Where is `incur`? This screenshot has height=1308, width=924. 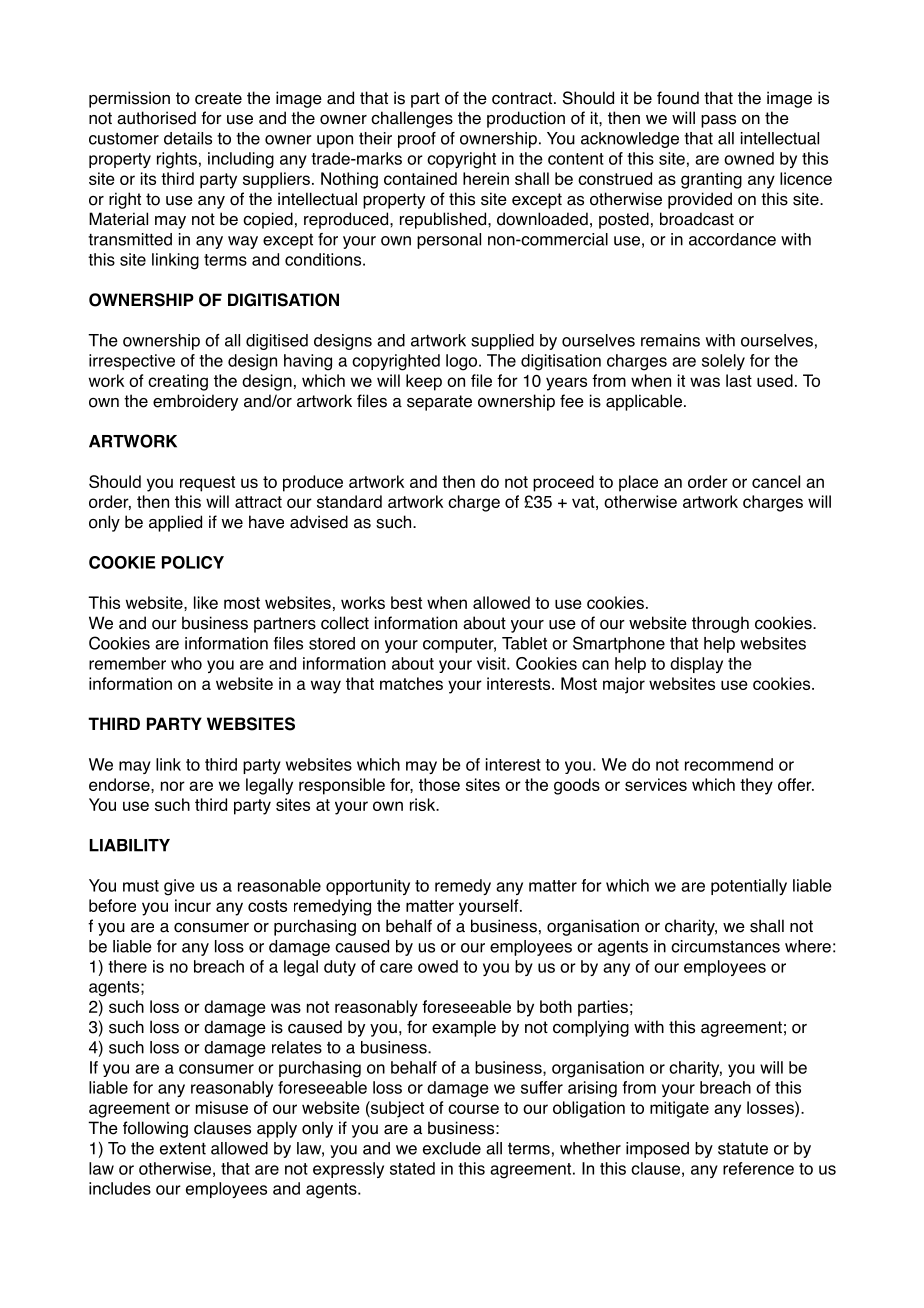 incur is located at coordinates (193, 905).
